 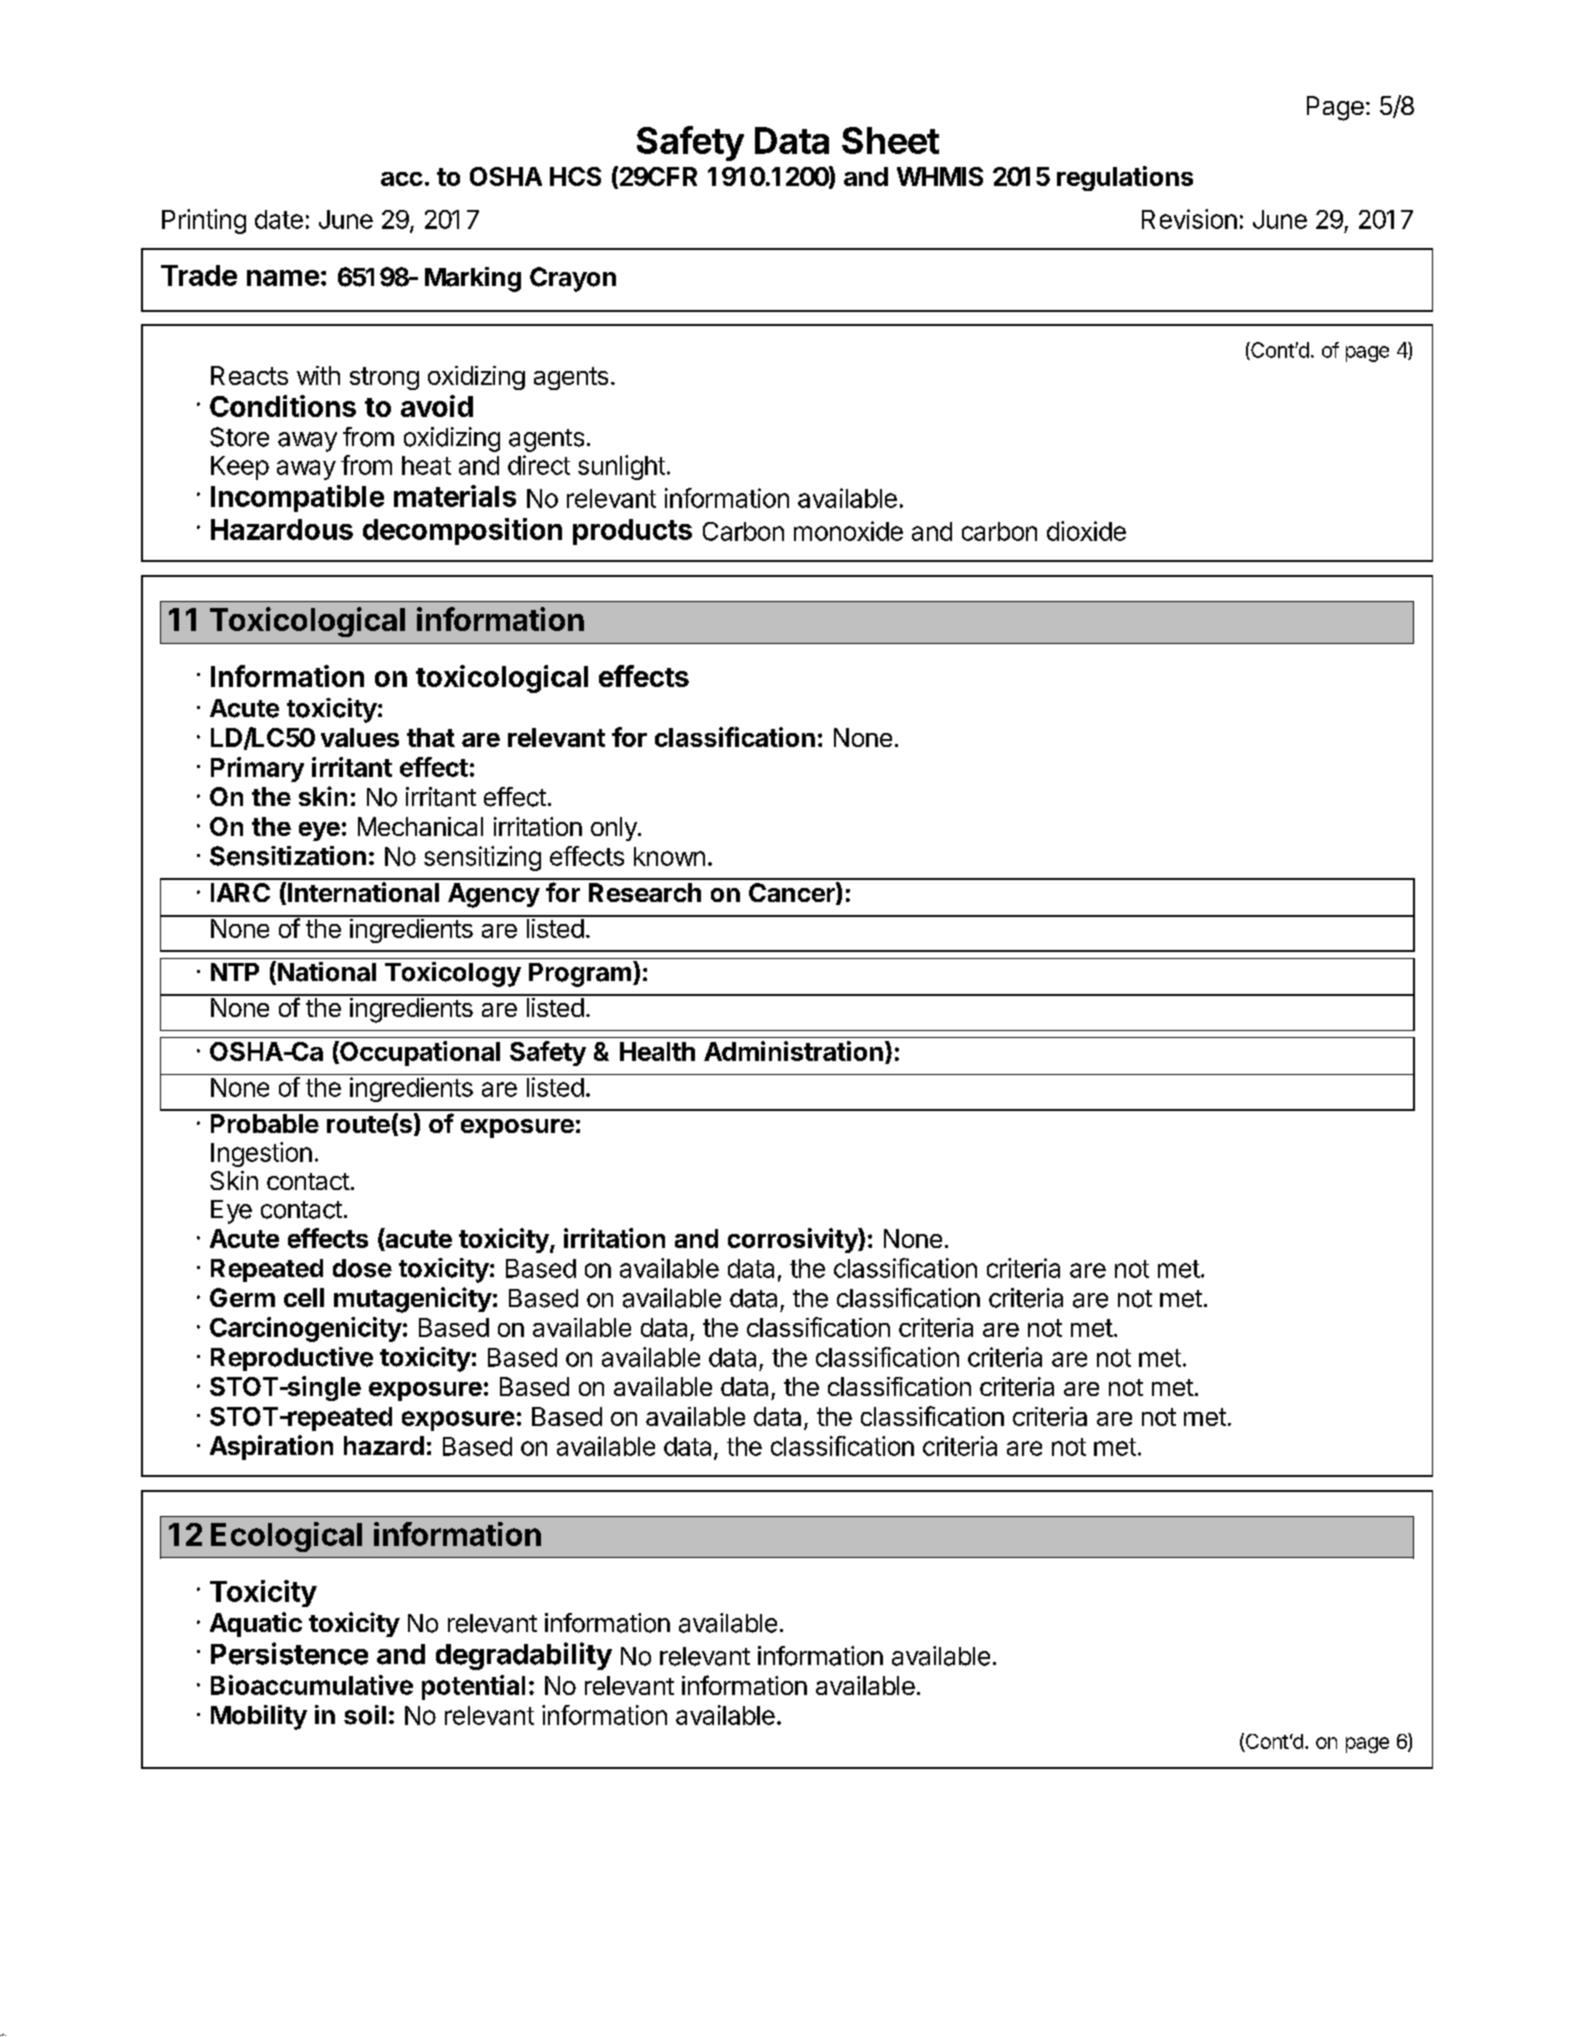 What do you see at coordinates (312, 1685) in the screenshot?
I see `Bioaccumulative` at bounding box center [312, 1685].
